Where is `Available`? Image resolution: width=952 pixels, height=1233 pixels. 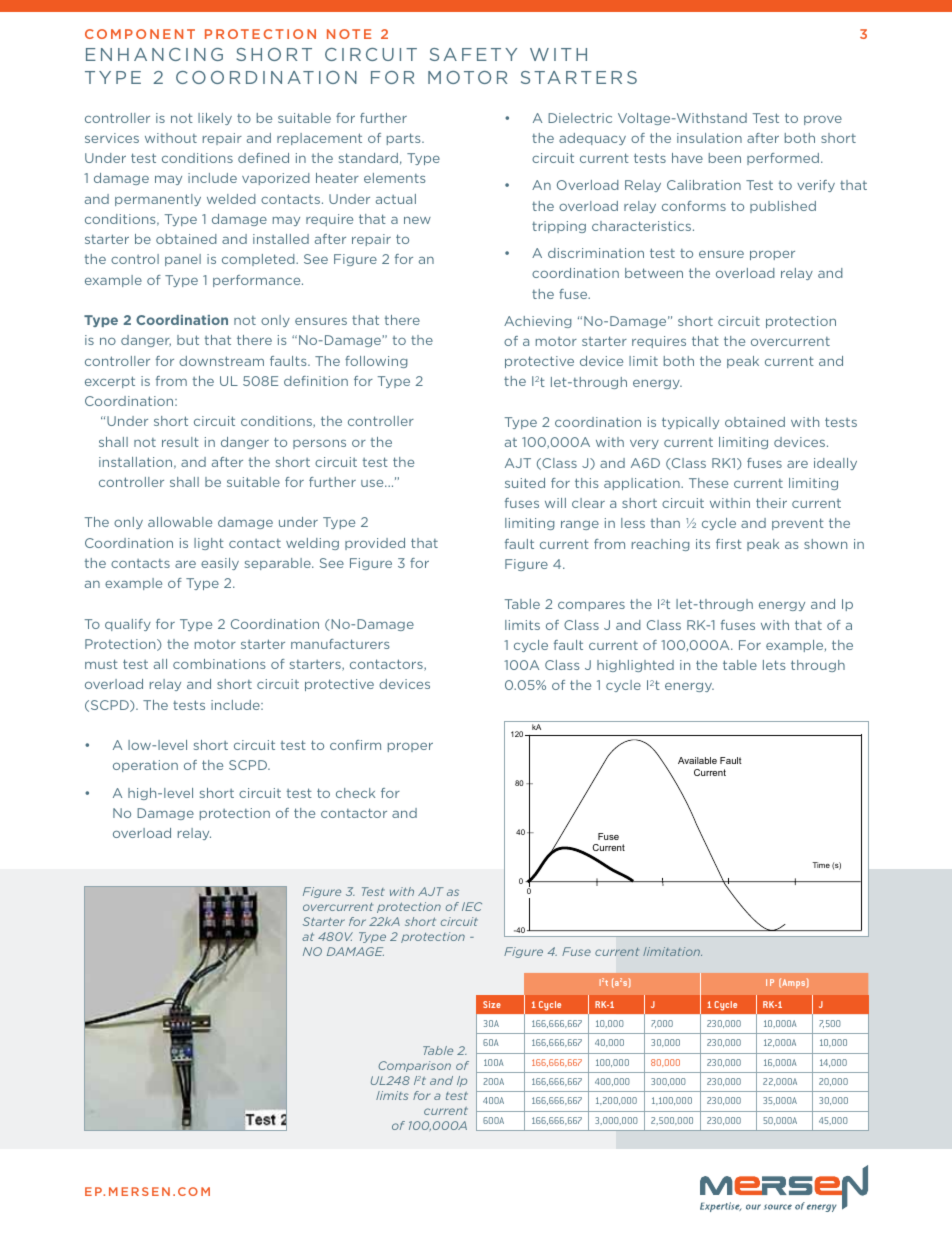
Available is located at coordinates (697, 760).
